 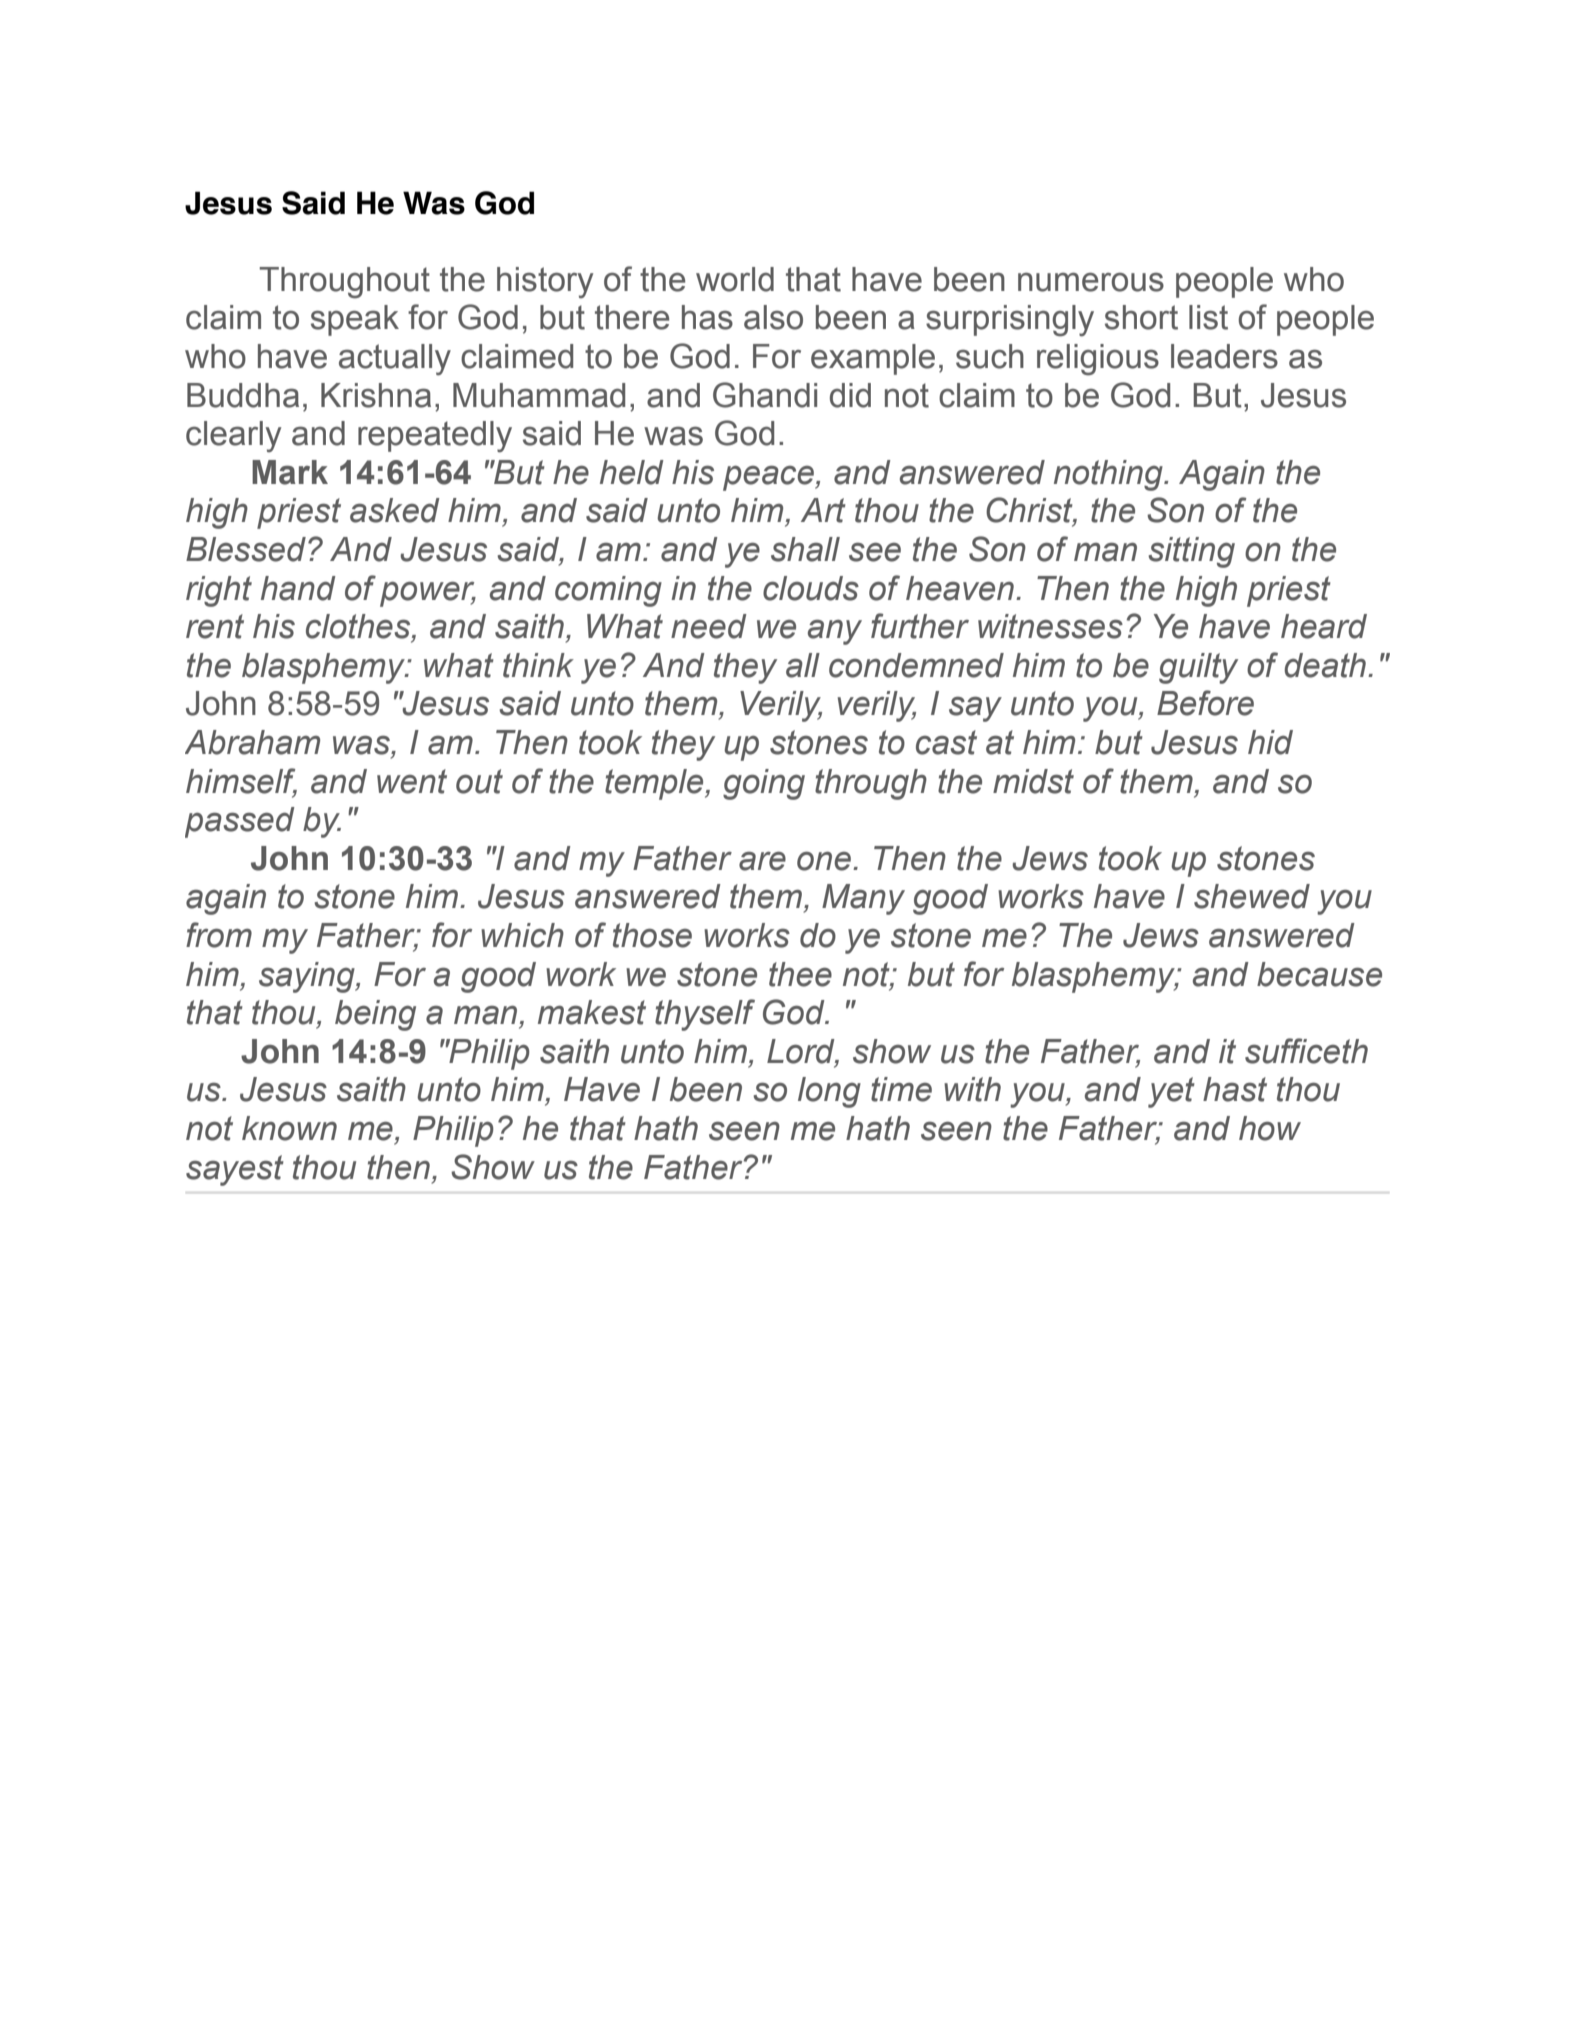 I want to click on sitting, so click(x=1191, y=552).
